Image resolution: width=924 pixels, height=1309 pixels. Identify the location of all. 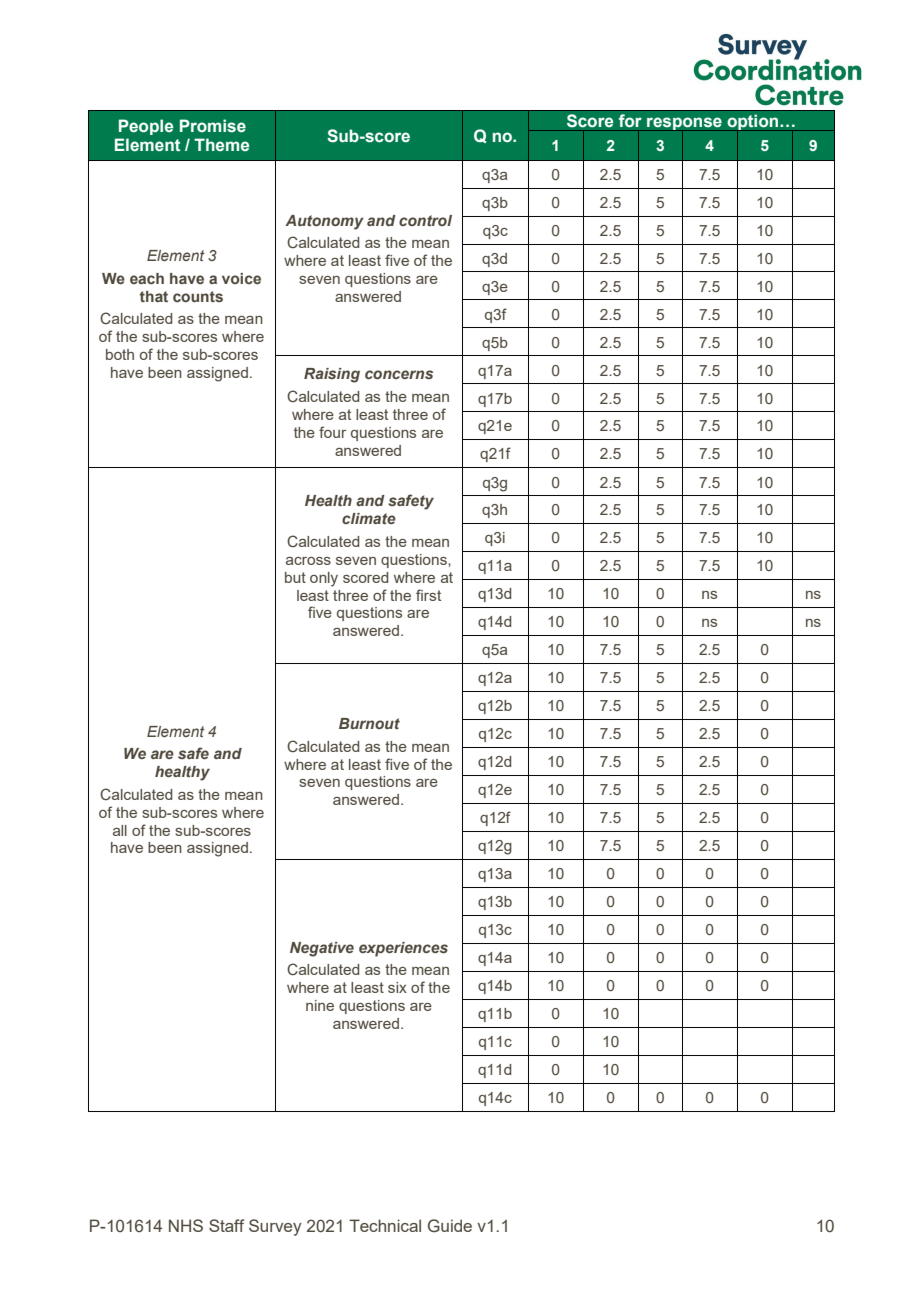
(120, 830).
